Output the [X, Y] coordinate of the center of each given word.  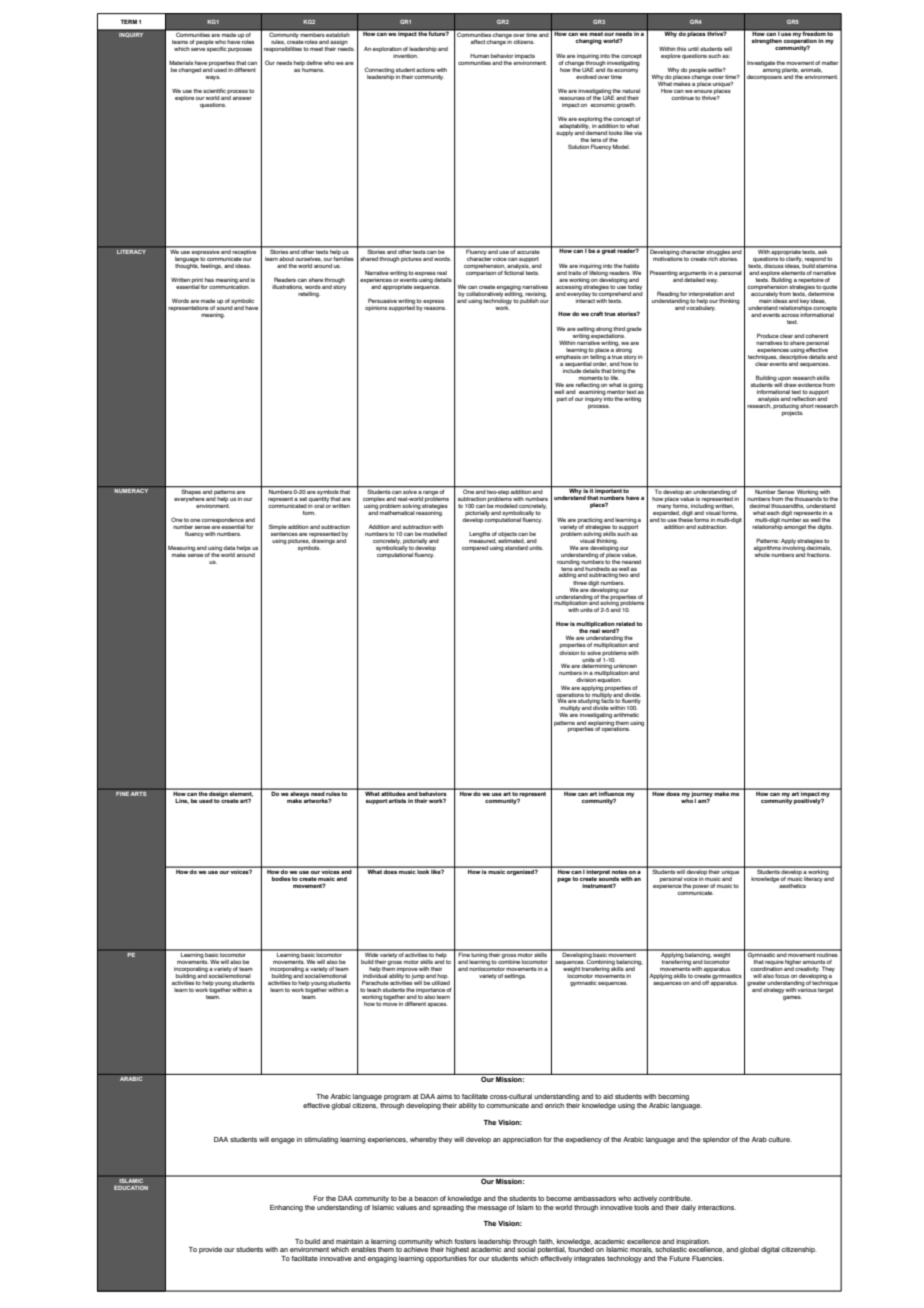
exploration [387, 49]
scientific [214, 91]
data [229, 548]
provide [210, 1250]
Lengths [479, 535]
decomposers [765, 76]
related [625, 625]
